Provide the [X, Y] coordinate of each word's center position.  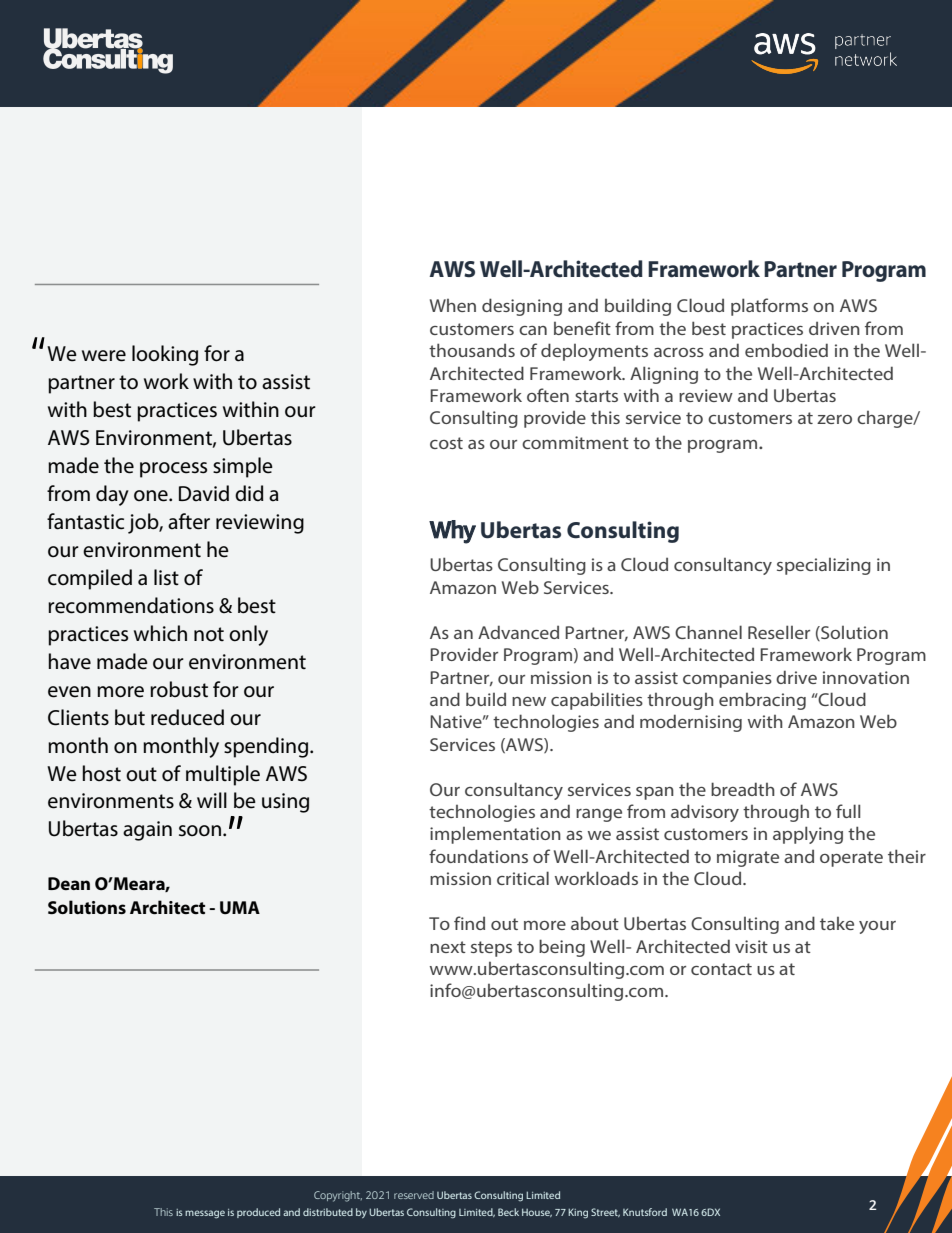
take [837, 923]
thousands [472, 350]
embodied [786, 350]
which [160, 633]
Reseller [779, 632]
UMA [240, 908]
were [104, 356]
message [205, 1214]
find [469, 923]
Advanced [518, 632]
